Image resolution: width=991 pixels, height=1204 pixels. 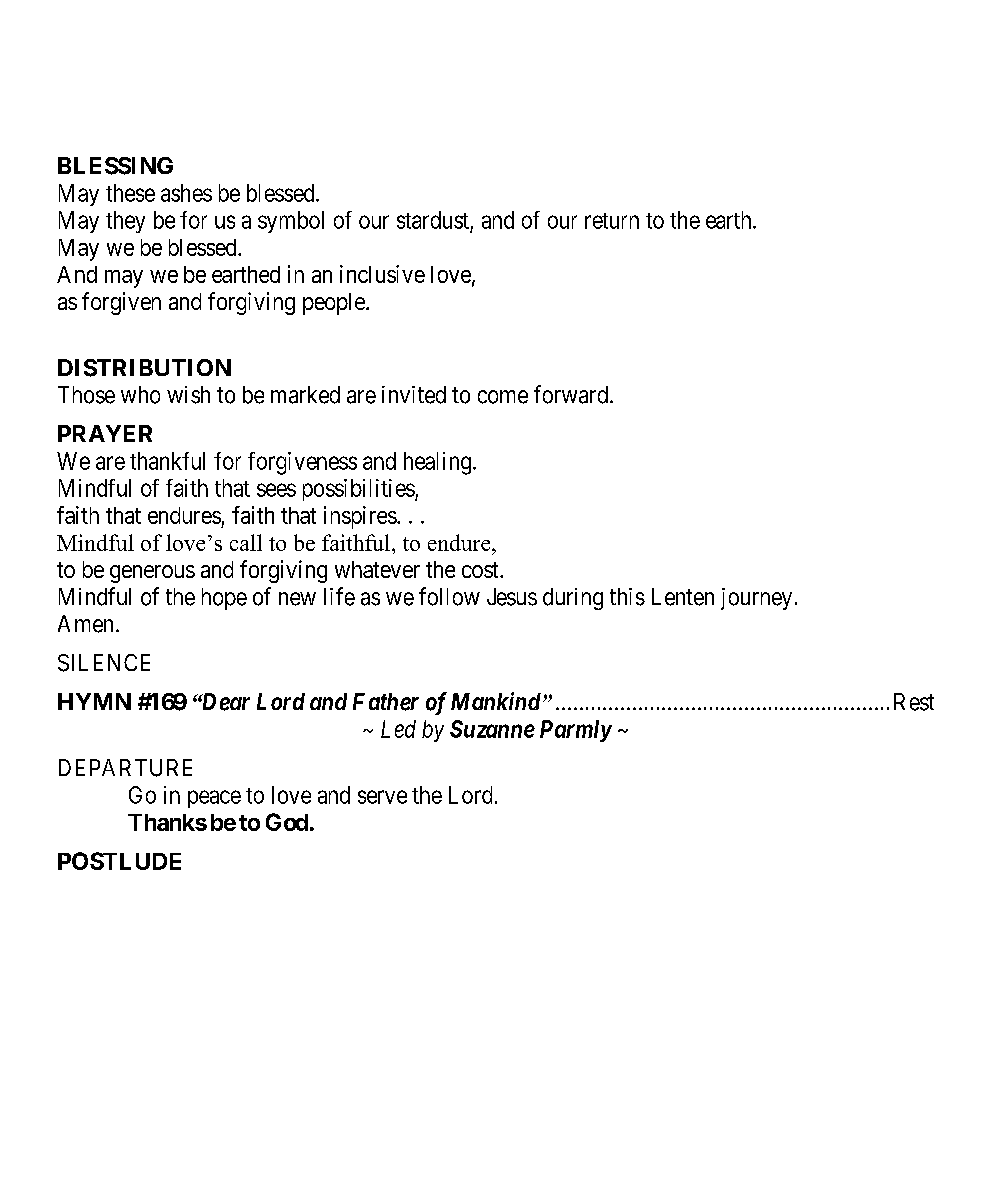 I want to click on peace, so click(x=214, y=799).
